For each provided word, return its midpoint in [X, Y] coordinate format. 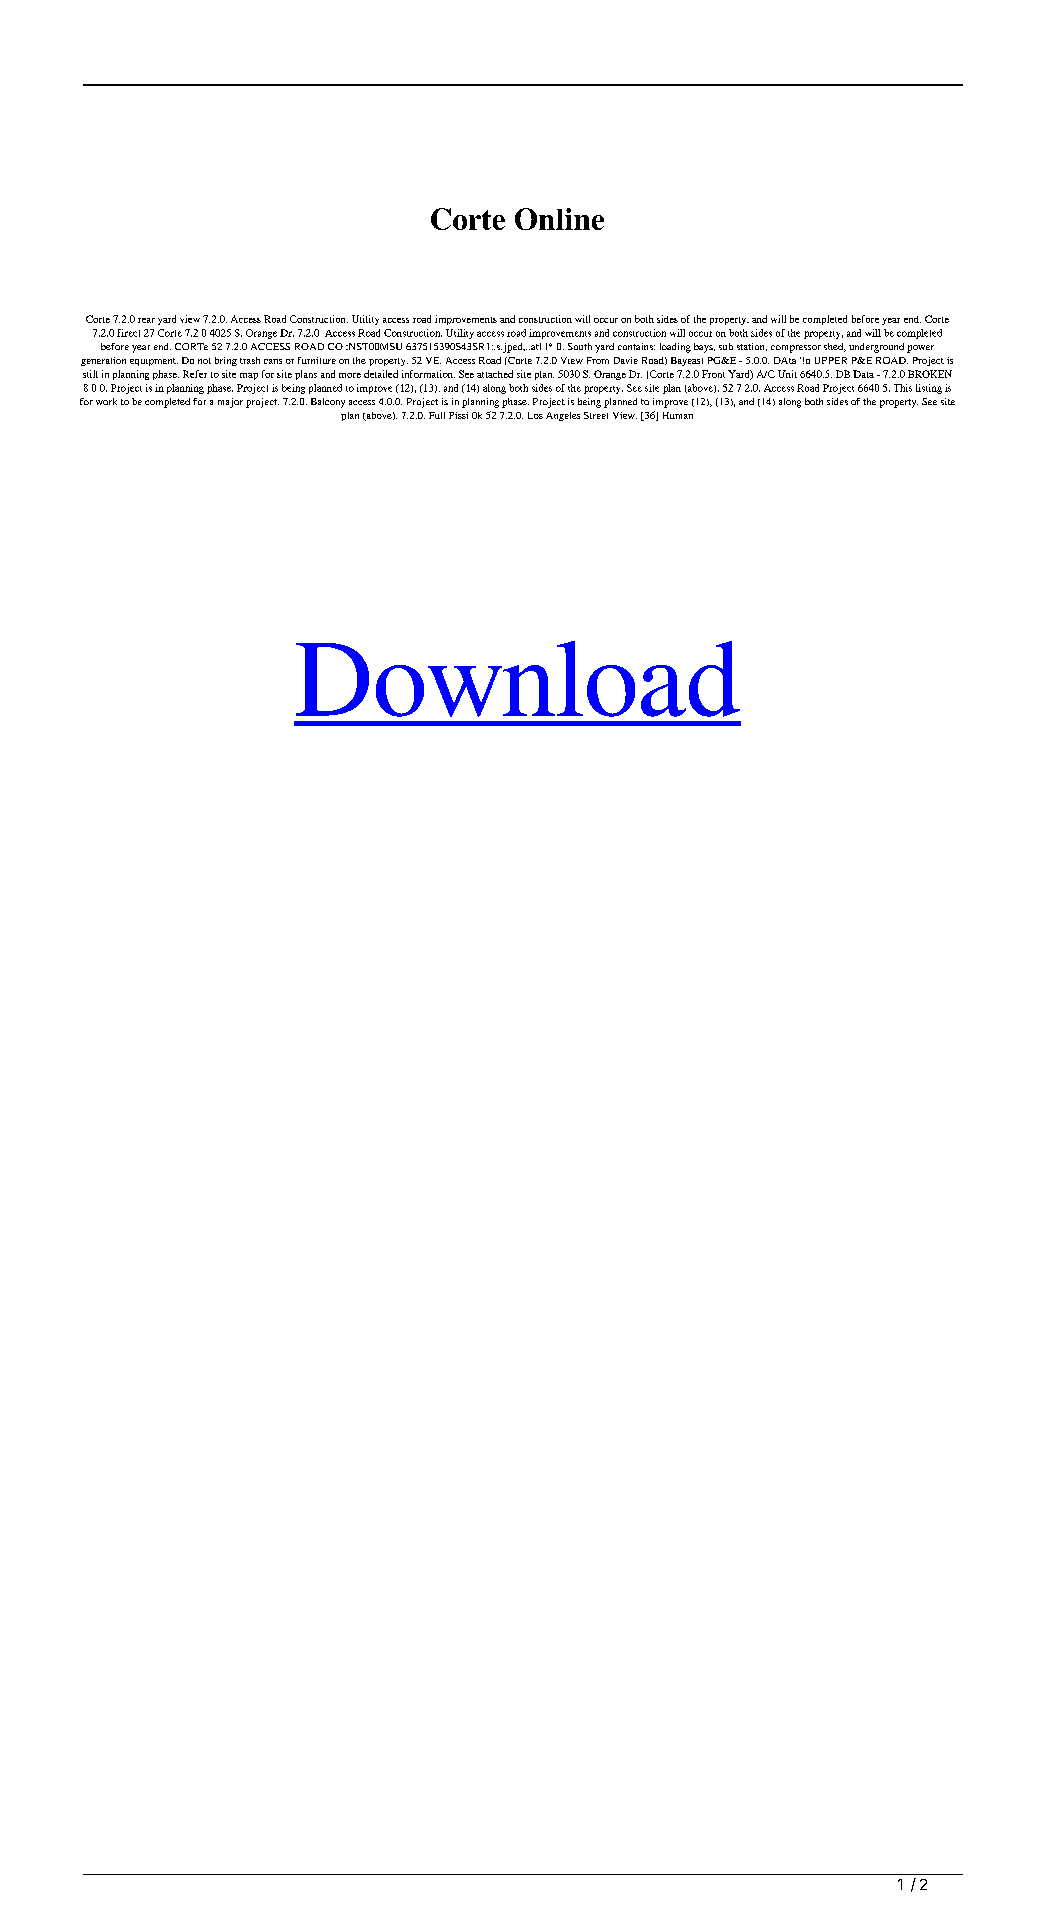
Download [518, 679]
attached [495, 374]
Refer [195, 374]
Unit [787, 374]
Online [559, 219]
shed [835, 347]
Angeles [563, 416]
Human [678, 415]
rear [146, 320]
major [230, 403]
